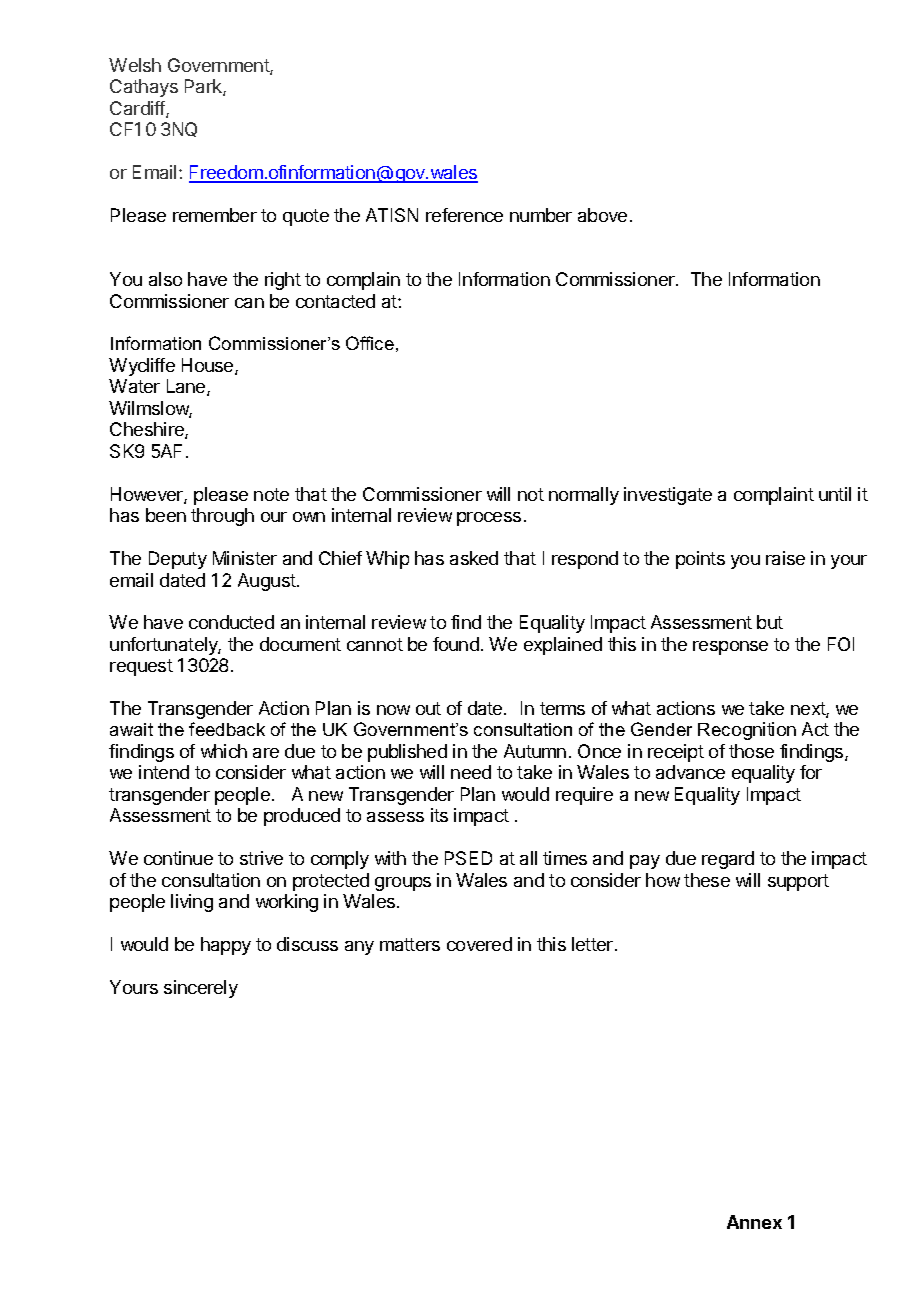 Image resolution: width=924 pixels, height=1308 pixels. What do you see at coordinates (489, 519) in the screenshot?
I see `process` at bounding box center [489, 519].
